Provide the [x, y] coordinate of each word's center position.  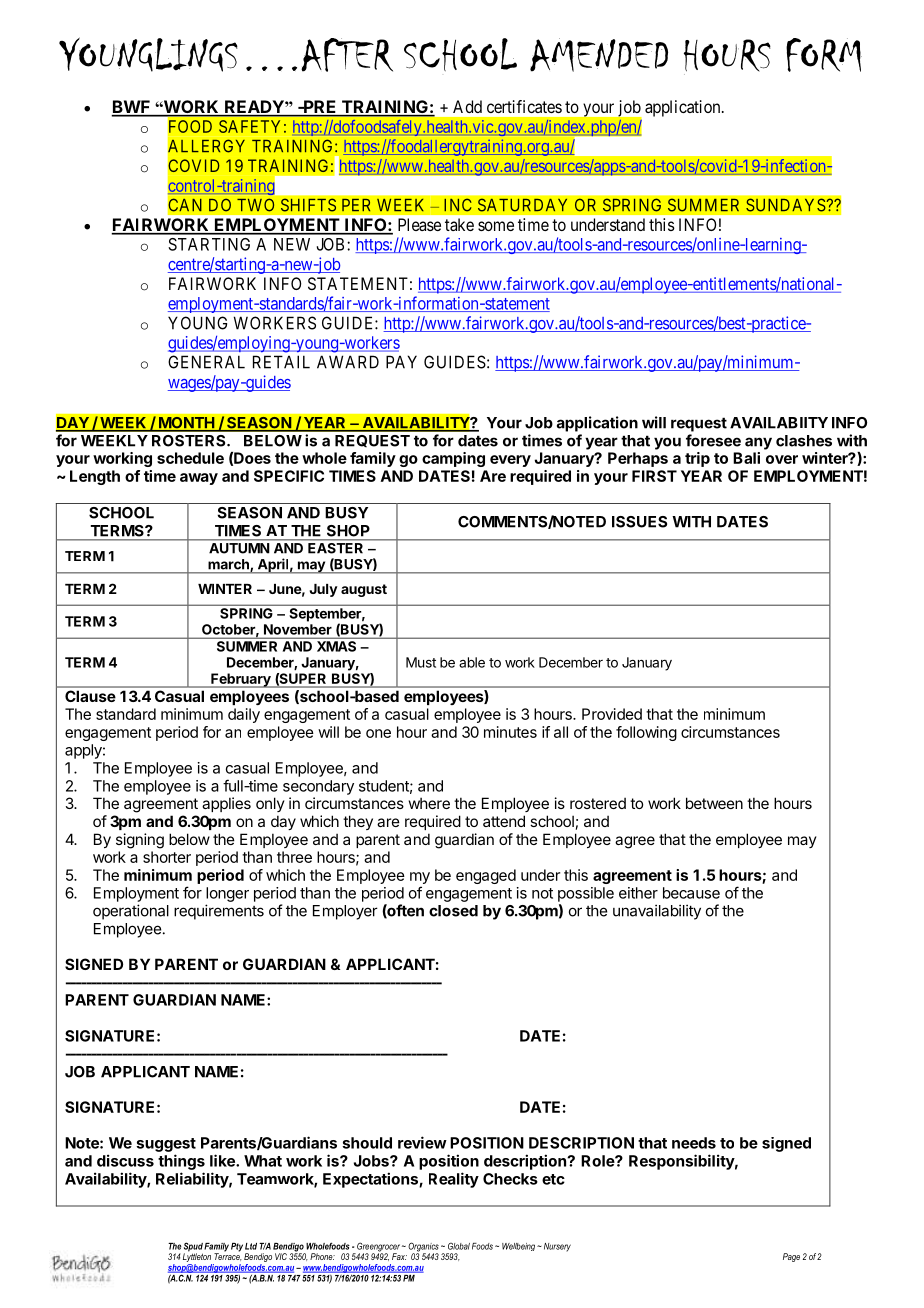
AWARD [348, 362]
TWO [255, 205]
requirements [219, 912]
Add [467, 106]
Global [459, 1246]
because [691, 893]
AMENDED [599, 55]
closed [453, 911]
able [472, 662]
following [646, 733]
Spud [193, 1248]
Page [791, 1257]
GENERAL [206, 362]
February [241, 680]
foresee [713, 440]
